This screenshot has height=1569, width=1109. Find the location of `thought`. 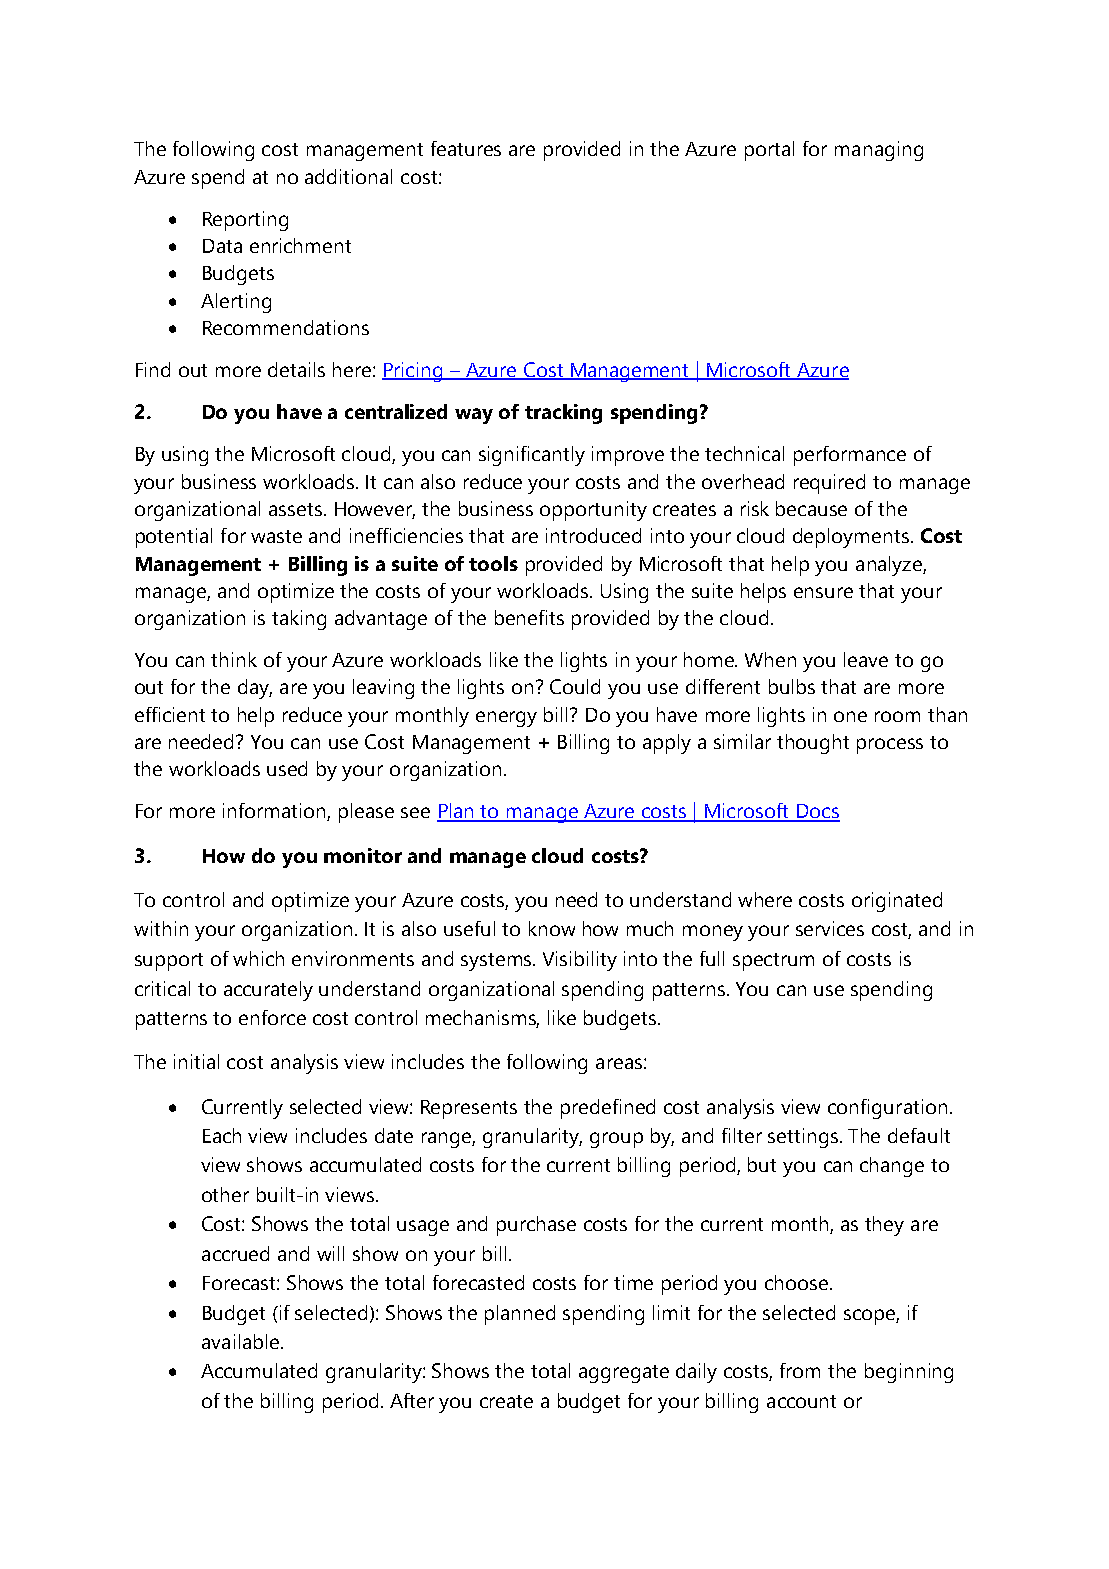

thought is located at coordinates (813, 744).
